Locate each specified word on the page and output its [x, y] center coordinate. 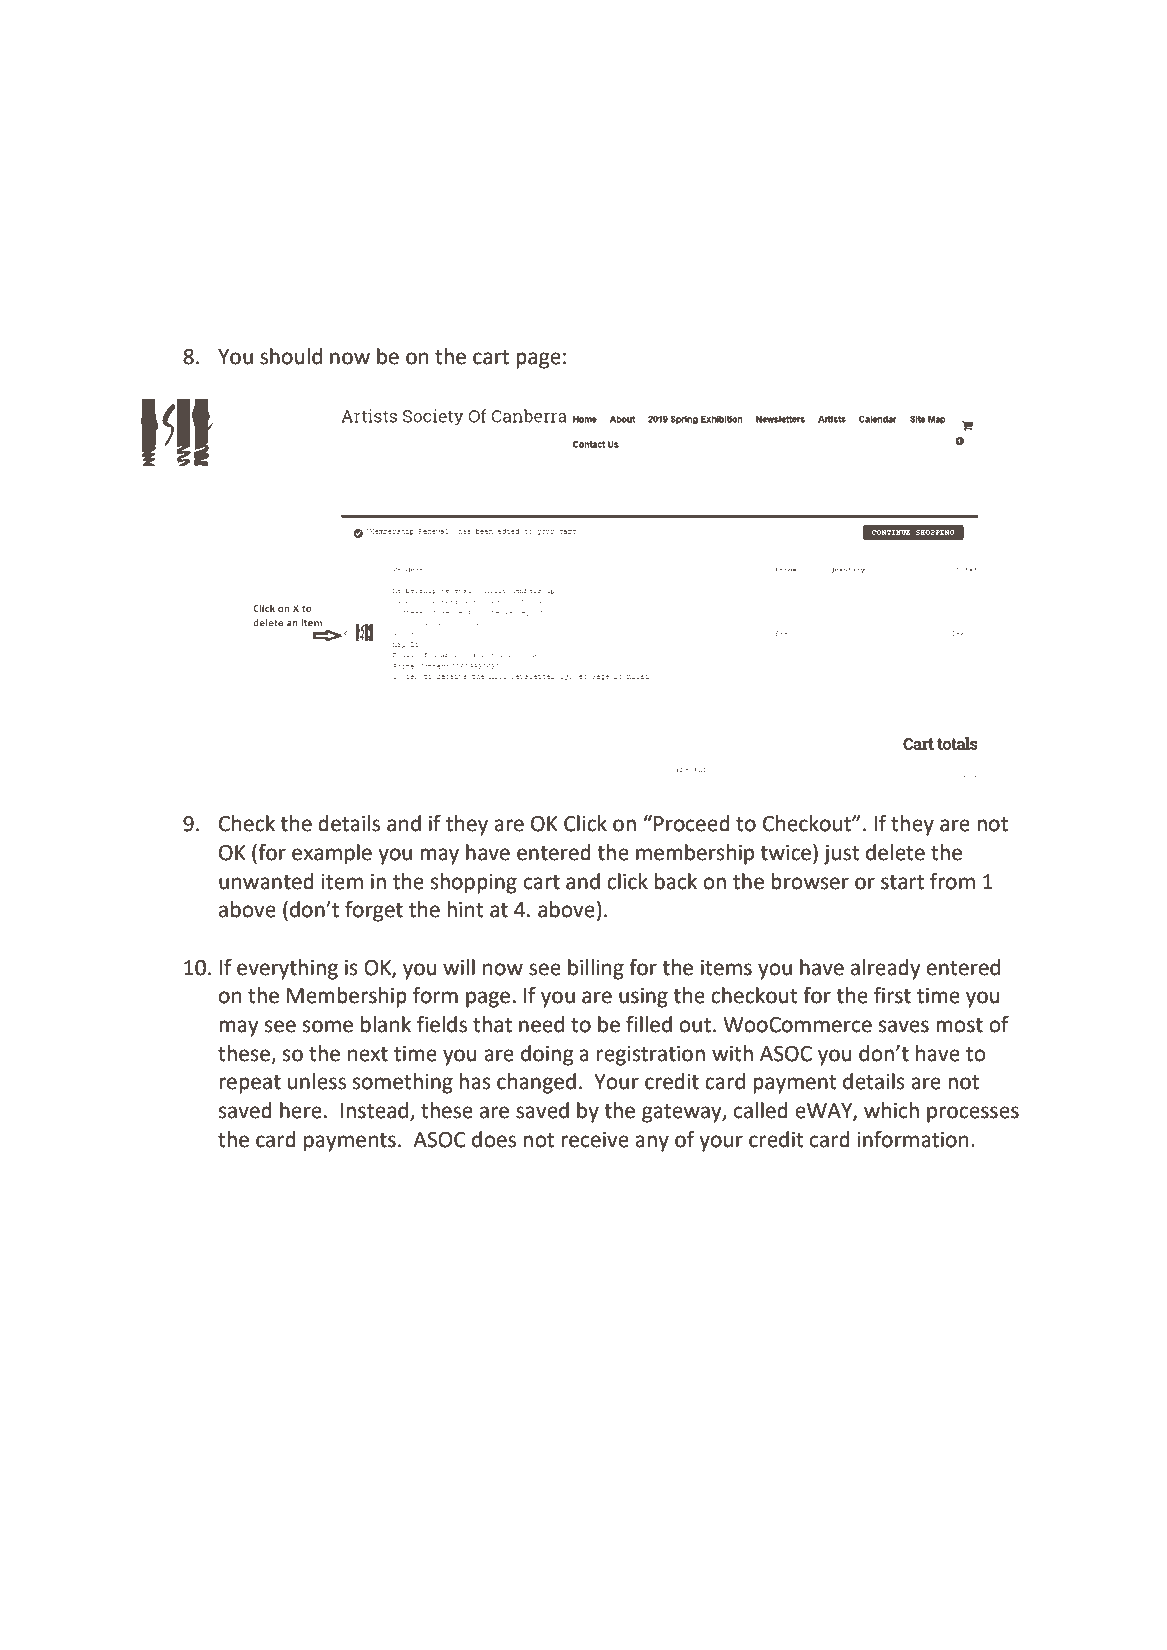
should [291, 356]
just [842, 855]
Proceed [692, 823]
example [332, 854]
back [676, 881]
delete [895, 852]
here [301, 1110]
